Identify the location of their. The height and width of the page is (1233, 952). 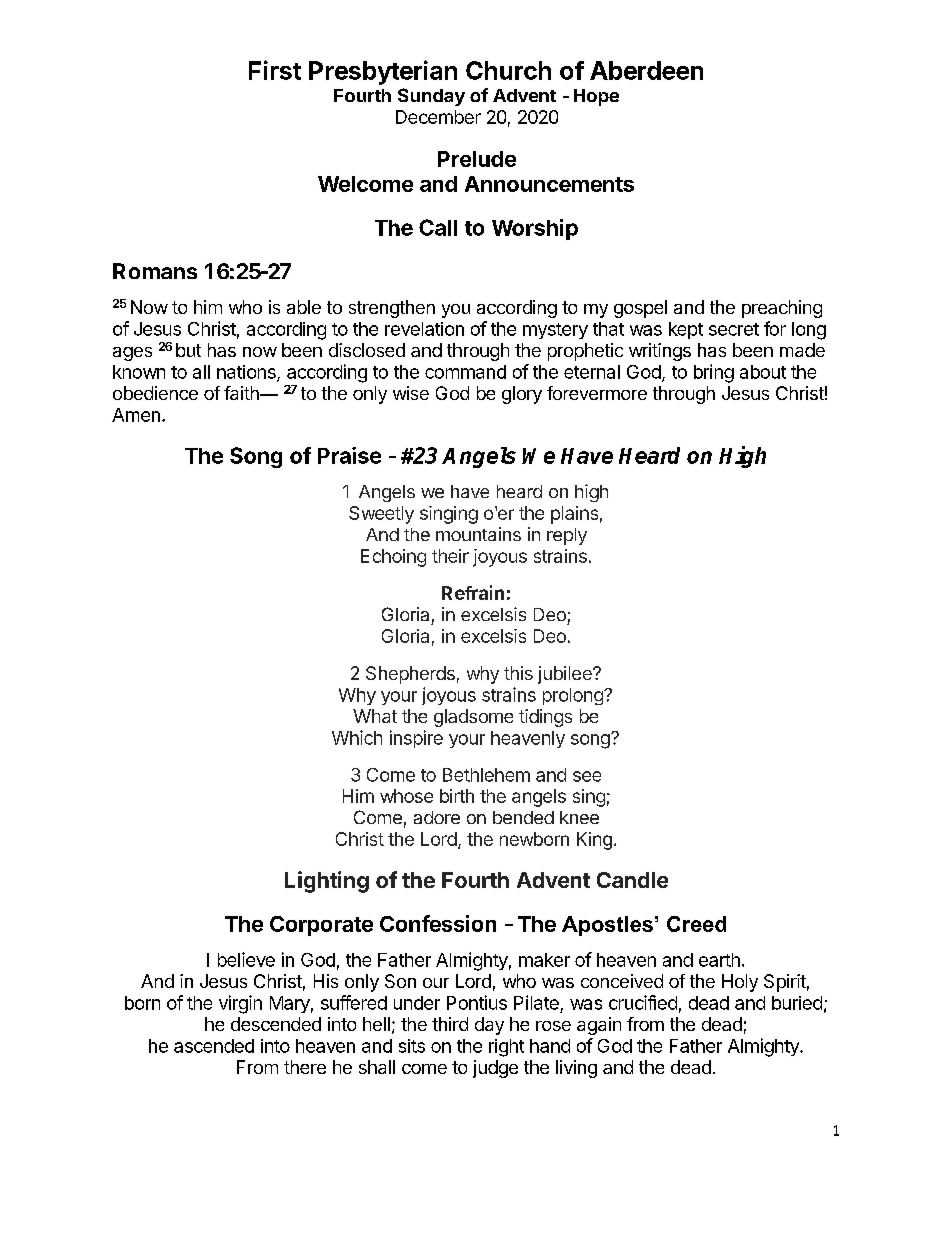
(450, 556).
